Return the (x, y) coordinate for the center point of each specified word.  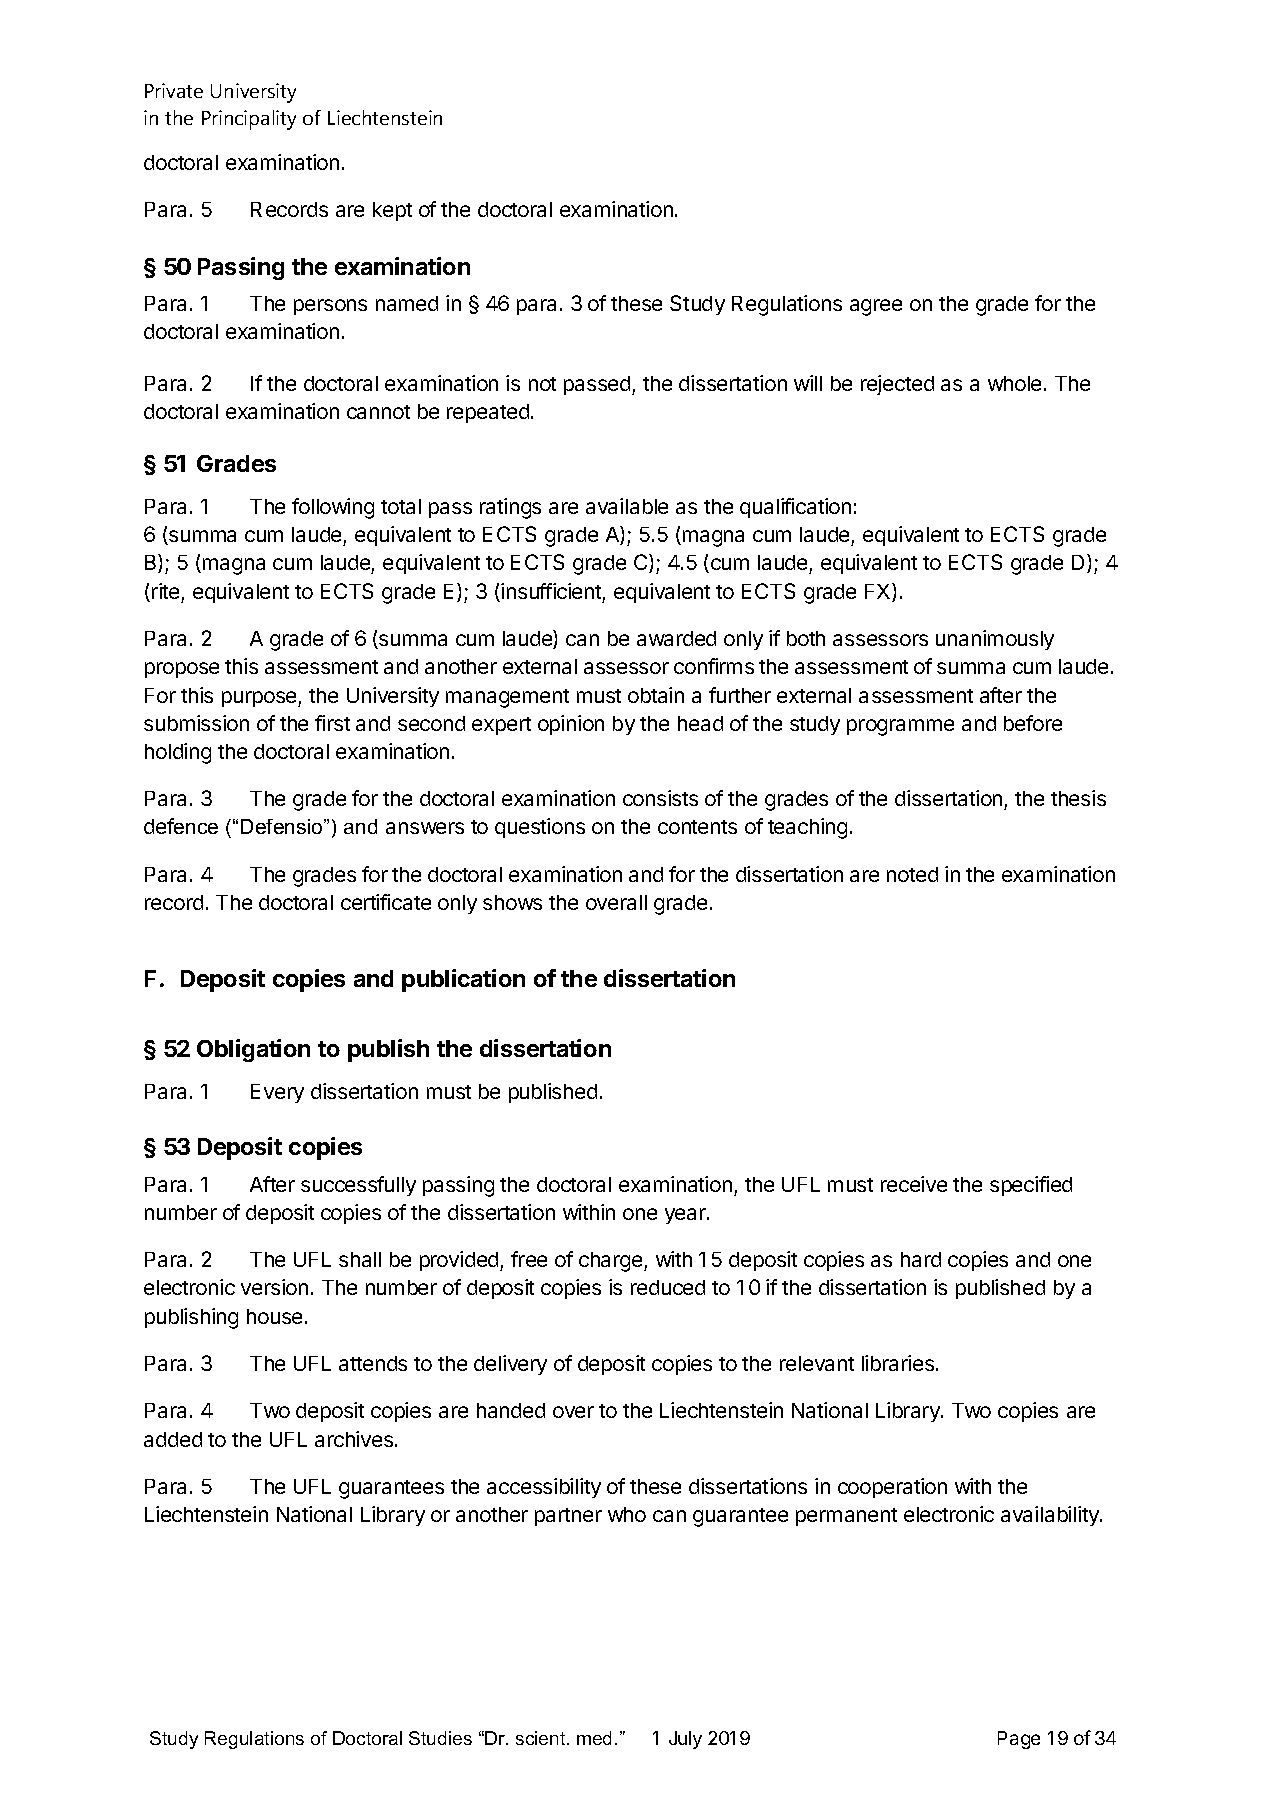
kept (392, 211)
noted (912, 874)
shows (512, 902)
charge (612, 1262)
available (627, 506)
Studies (440, 1738)
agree (876, 307)
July (685, 1740)
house (274, 1316)
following (333, 508)
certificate (386, 902)
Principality (249, 120)
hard (921, 1259)
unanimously (995, 640)
